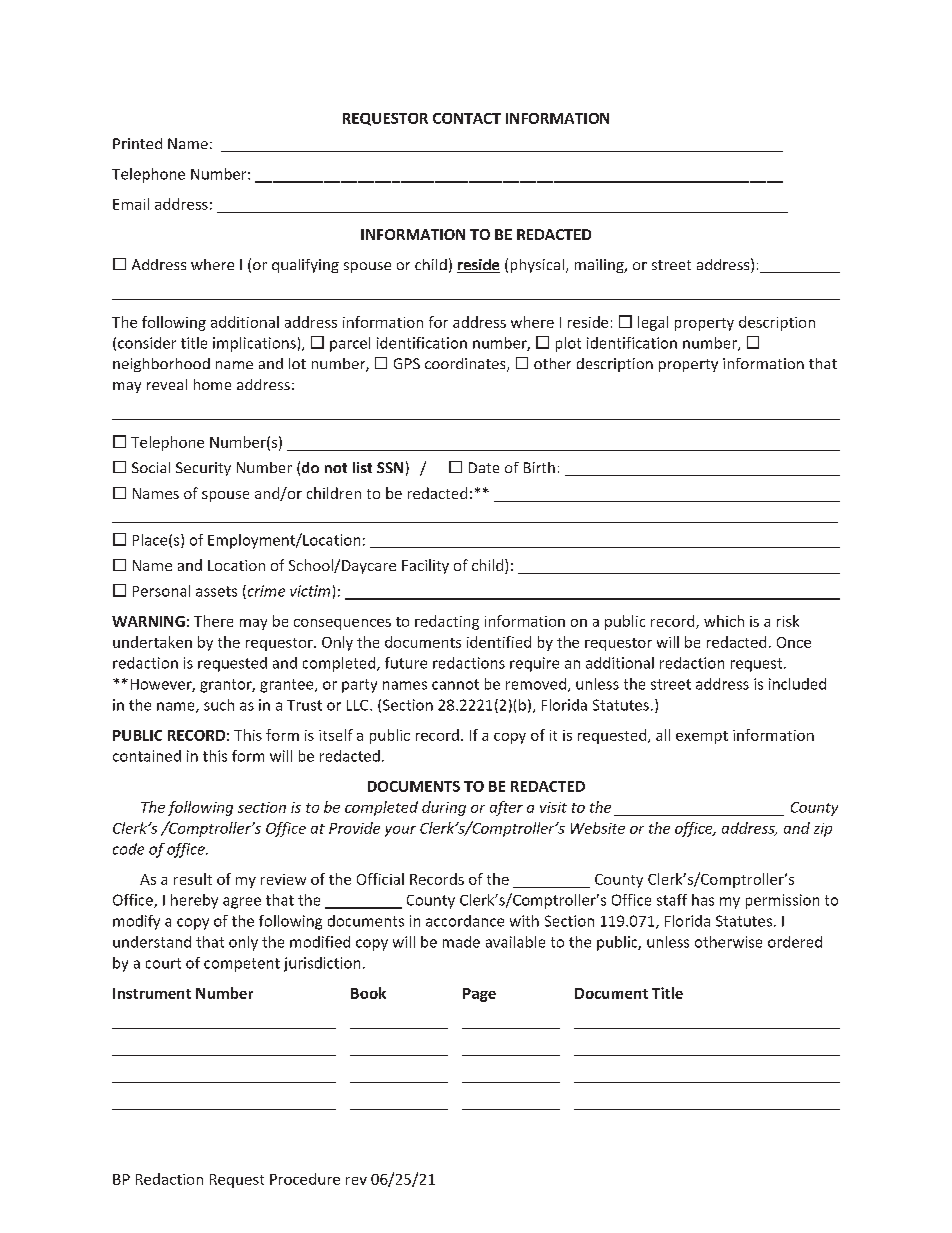 This page has height=1233, width=952. I want to click on which, so click(724, 621).
